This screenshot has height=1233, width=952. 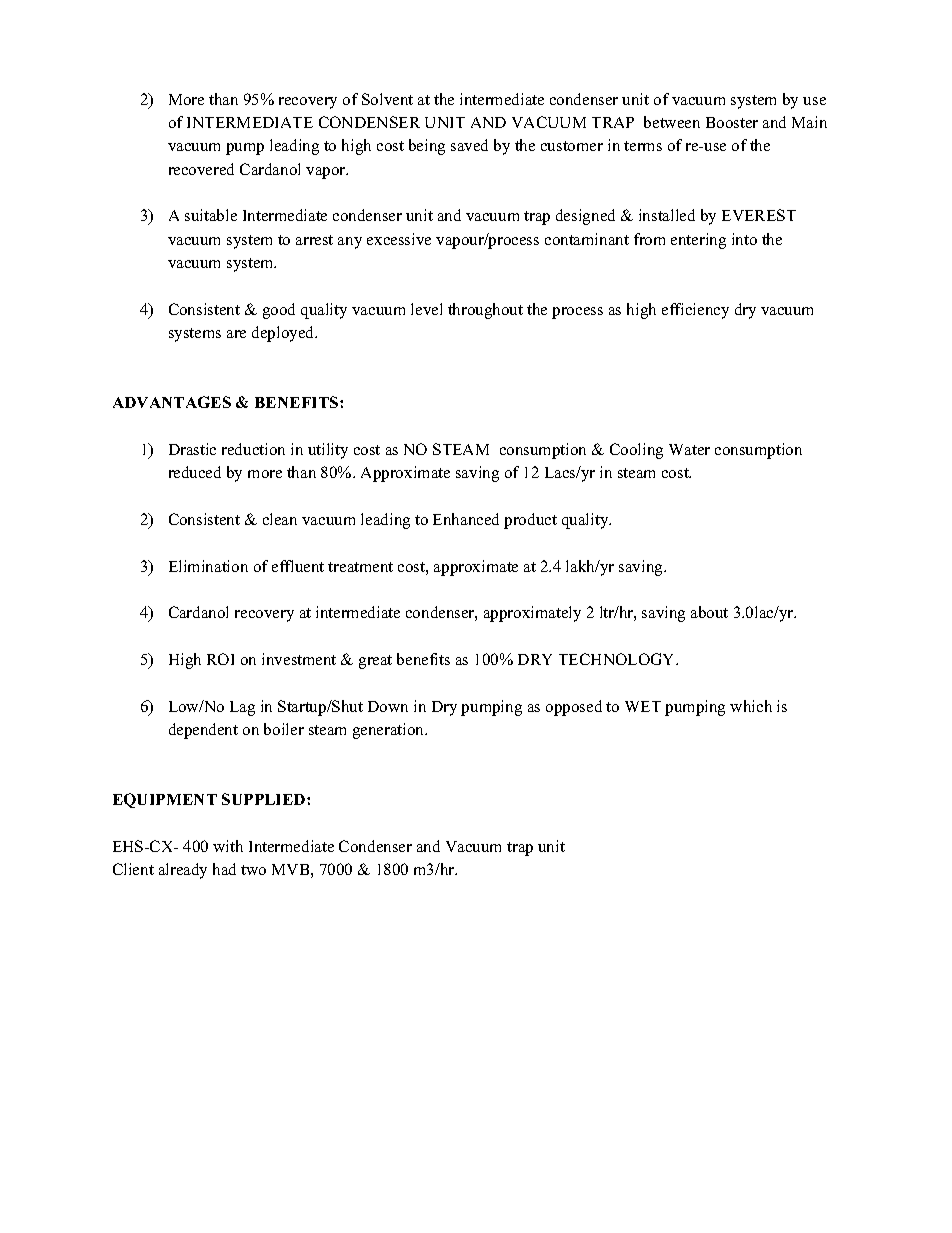 What do you see at coordinates (228, 846) in the screenshot?
I see `with` at bounding box center [228, 846].
